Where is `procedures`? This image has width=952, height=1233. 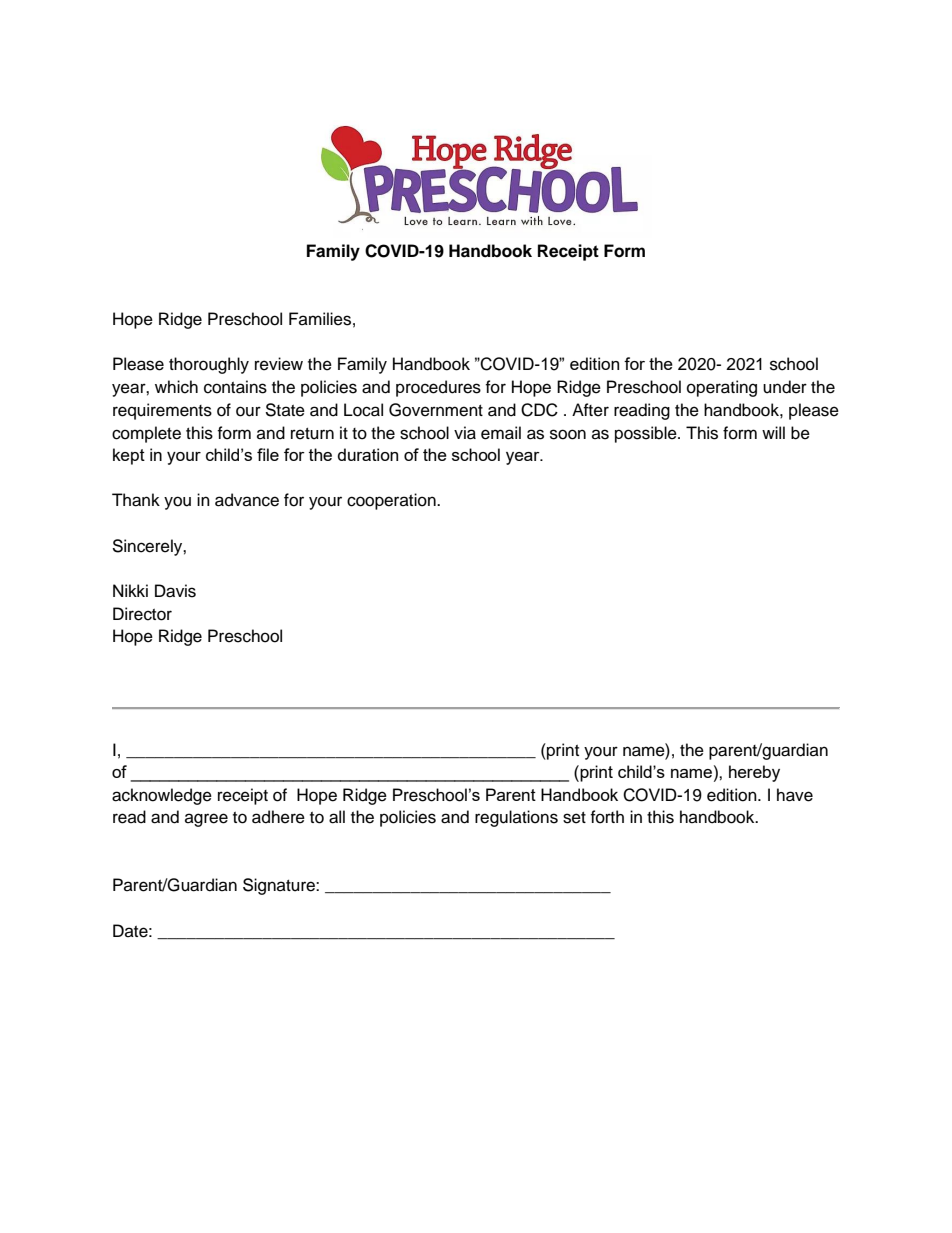
procedures is located at coordinates (438, 388).
